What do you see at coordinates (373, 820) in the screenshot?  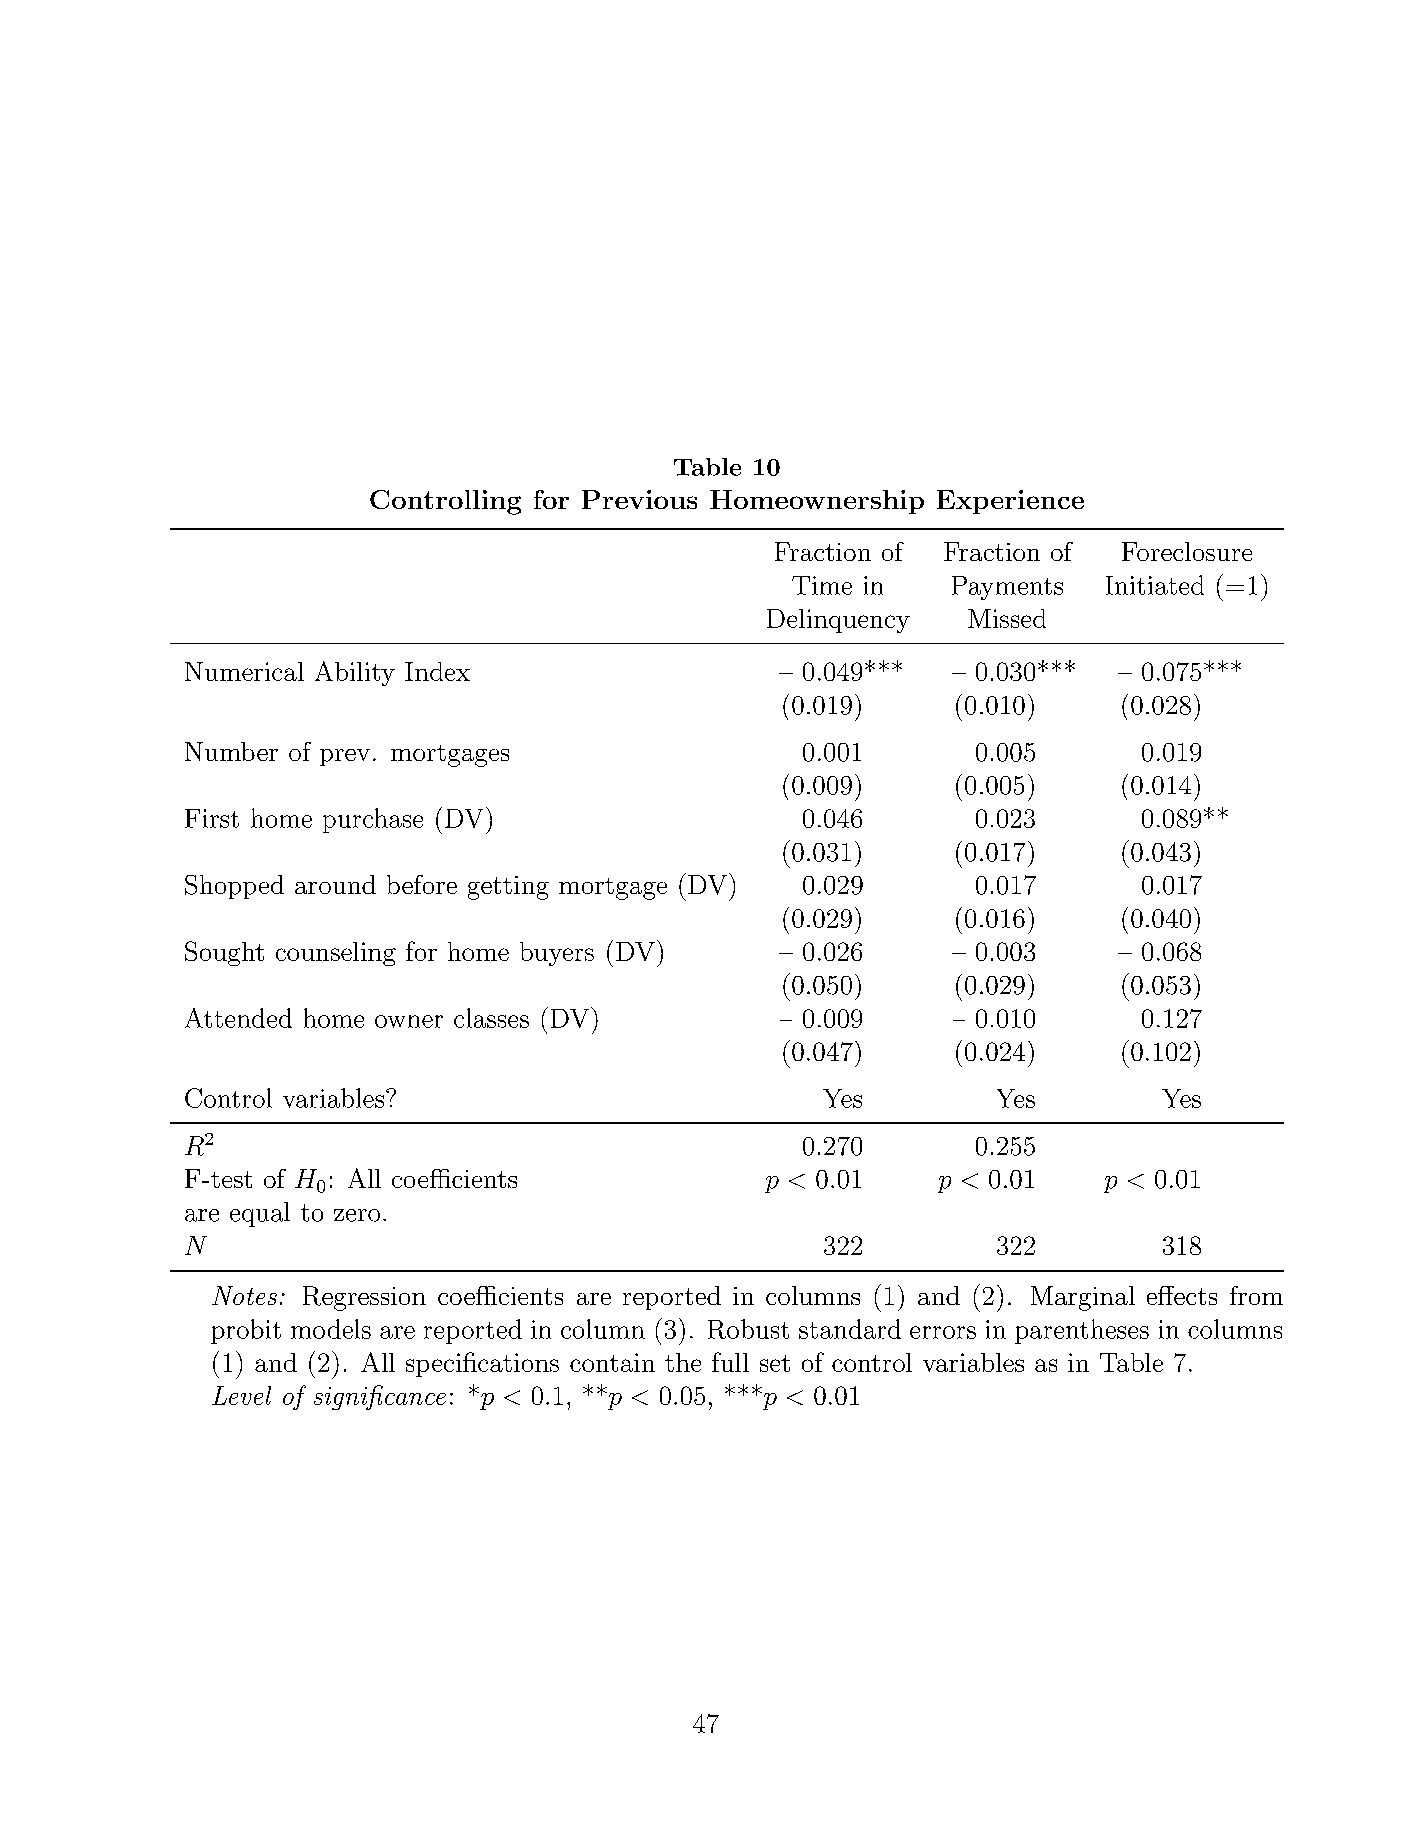 I see `purchase` at bounding box center [373, 820].
